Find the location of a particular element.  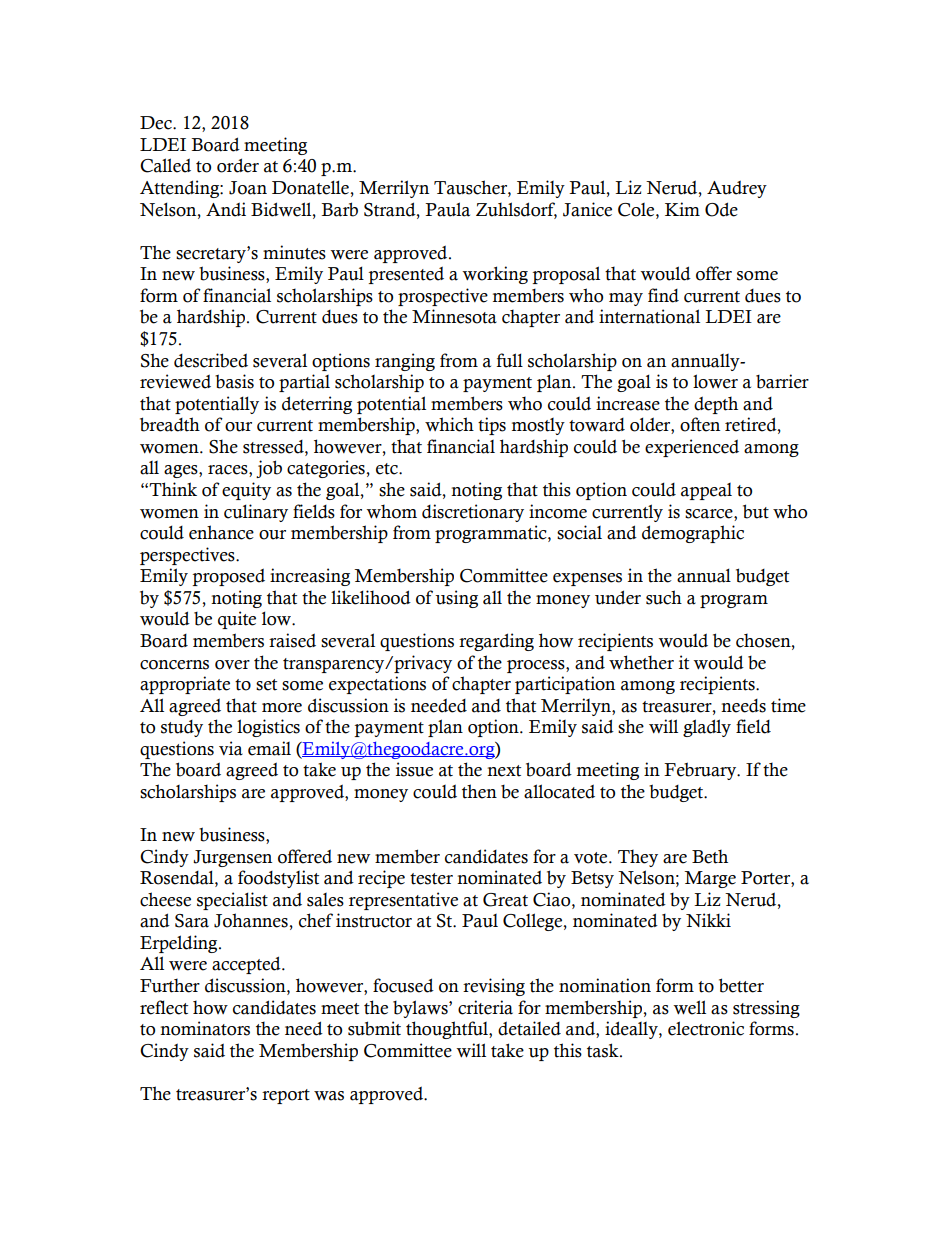

full is located at coordinates (510, 360).
